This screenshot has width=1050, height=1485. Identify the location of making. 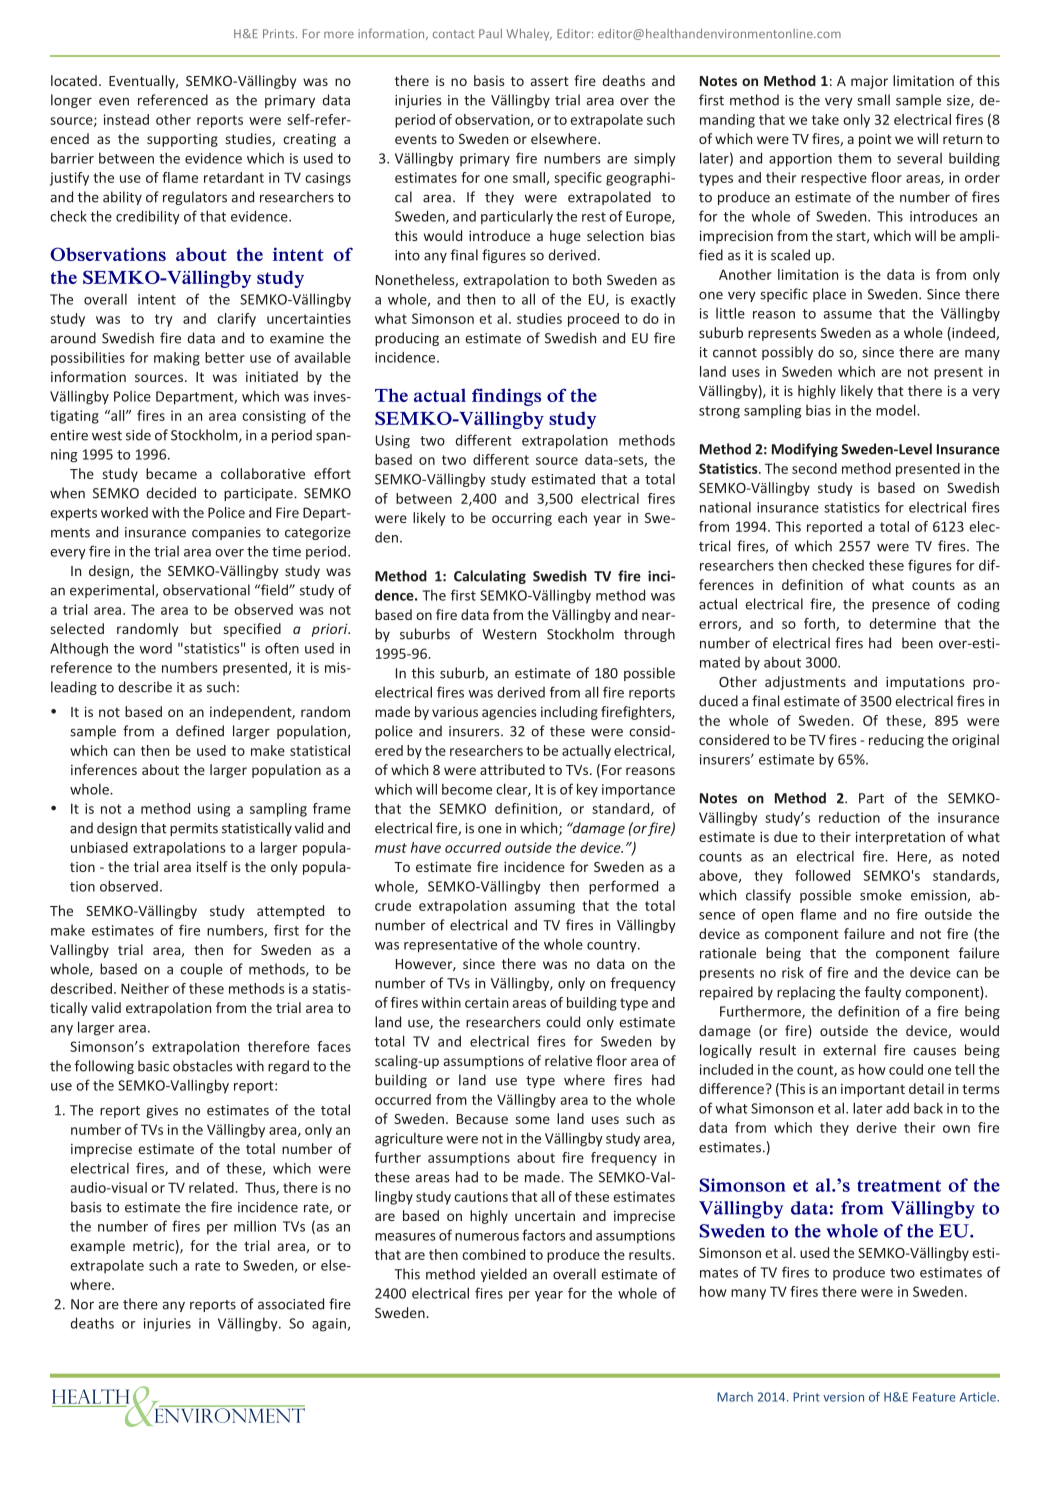
(177, 359).
